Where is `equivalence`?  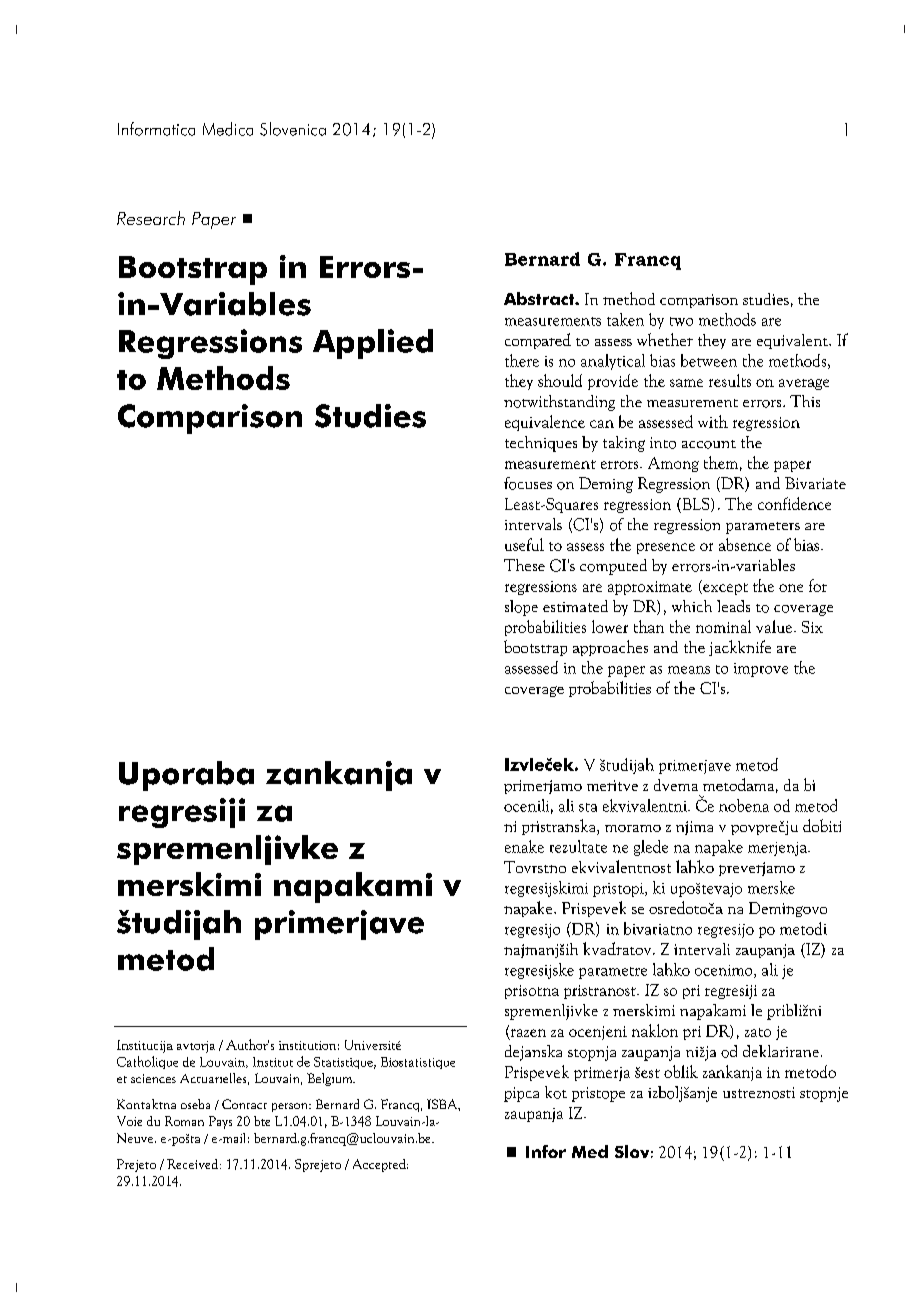 equivalence is located at coordinates (545, 423).
